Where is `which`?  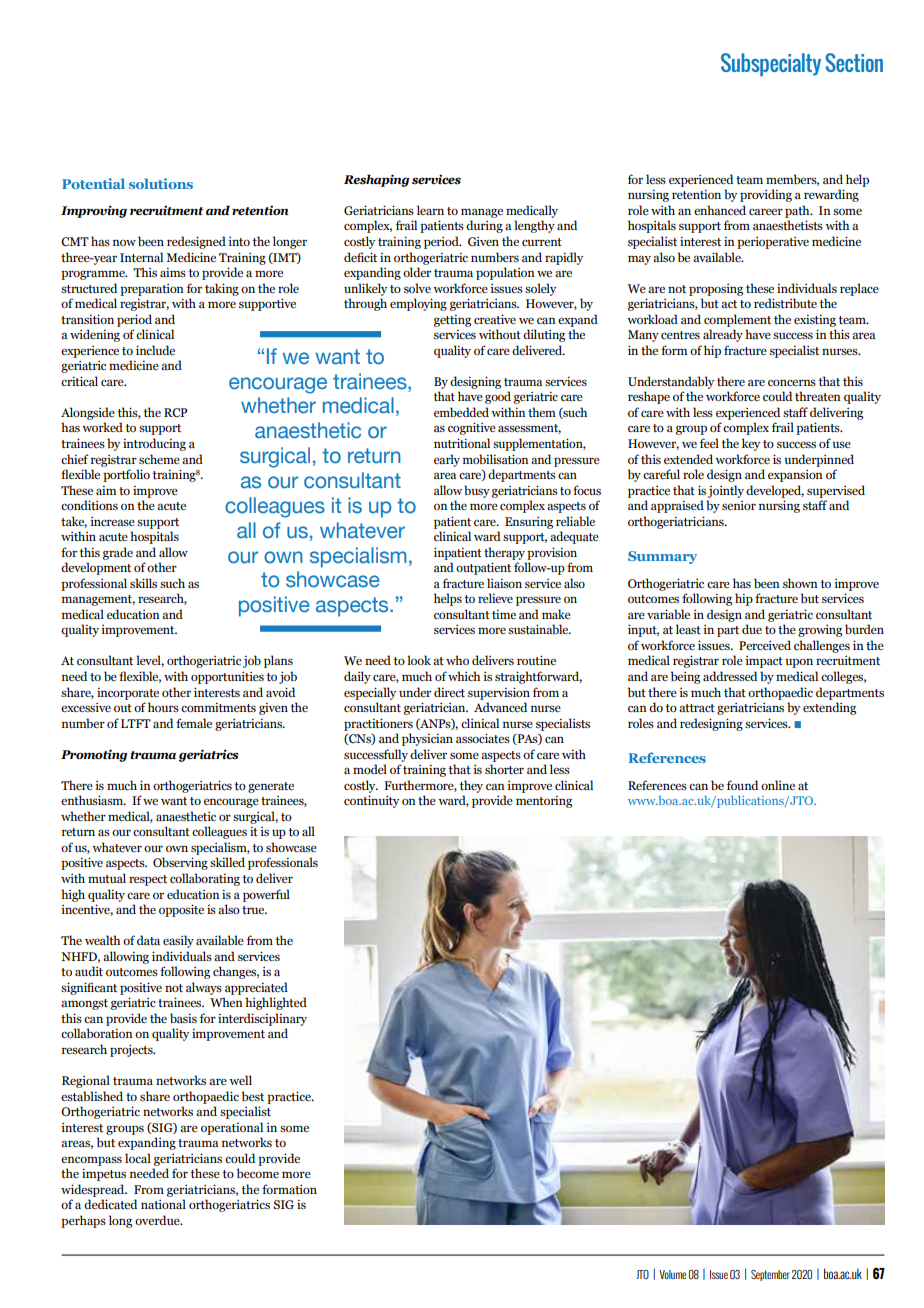
which is located at coordinates (464, 676).
